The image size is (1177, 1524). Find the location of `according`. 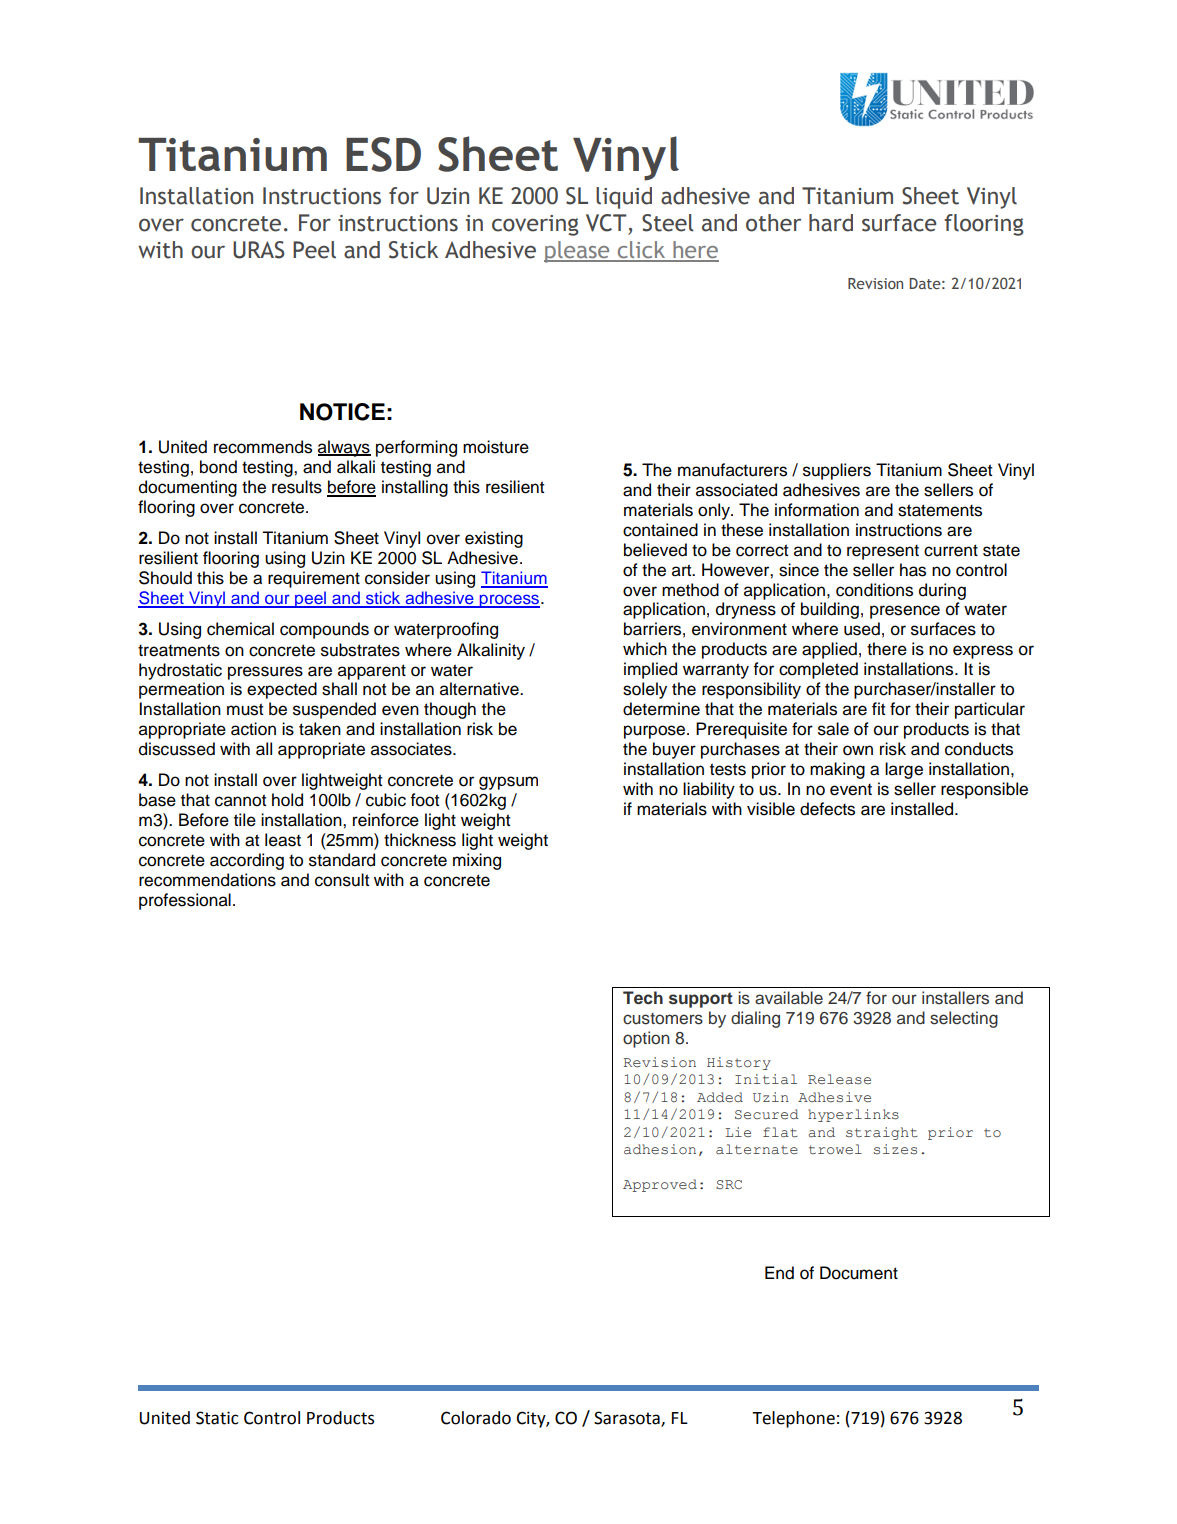

according is located at coordinates (247, 861).
